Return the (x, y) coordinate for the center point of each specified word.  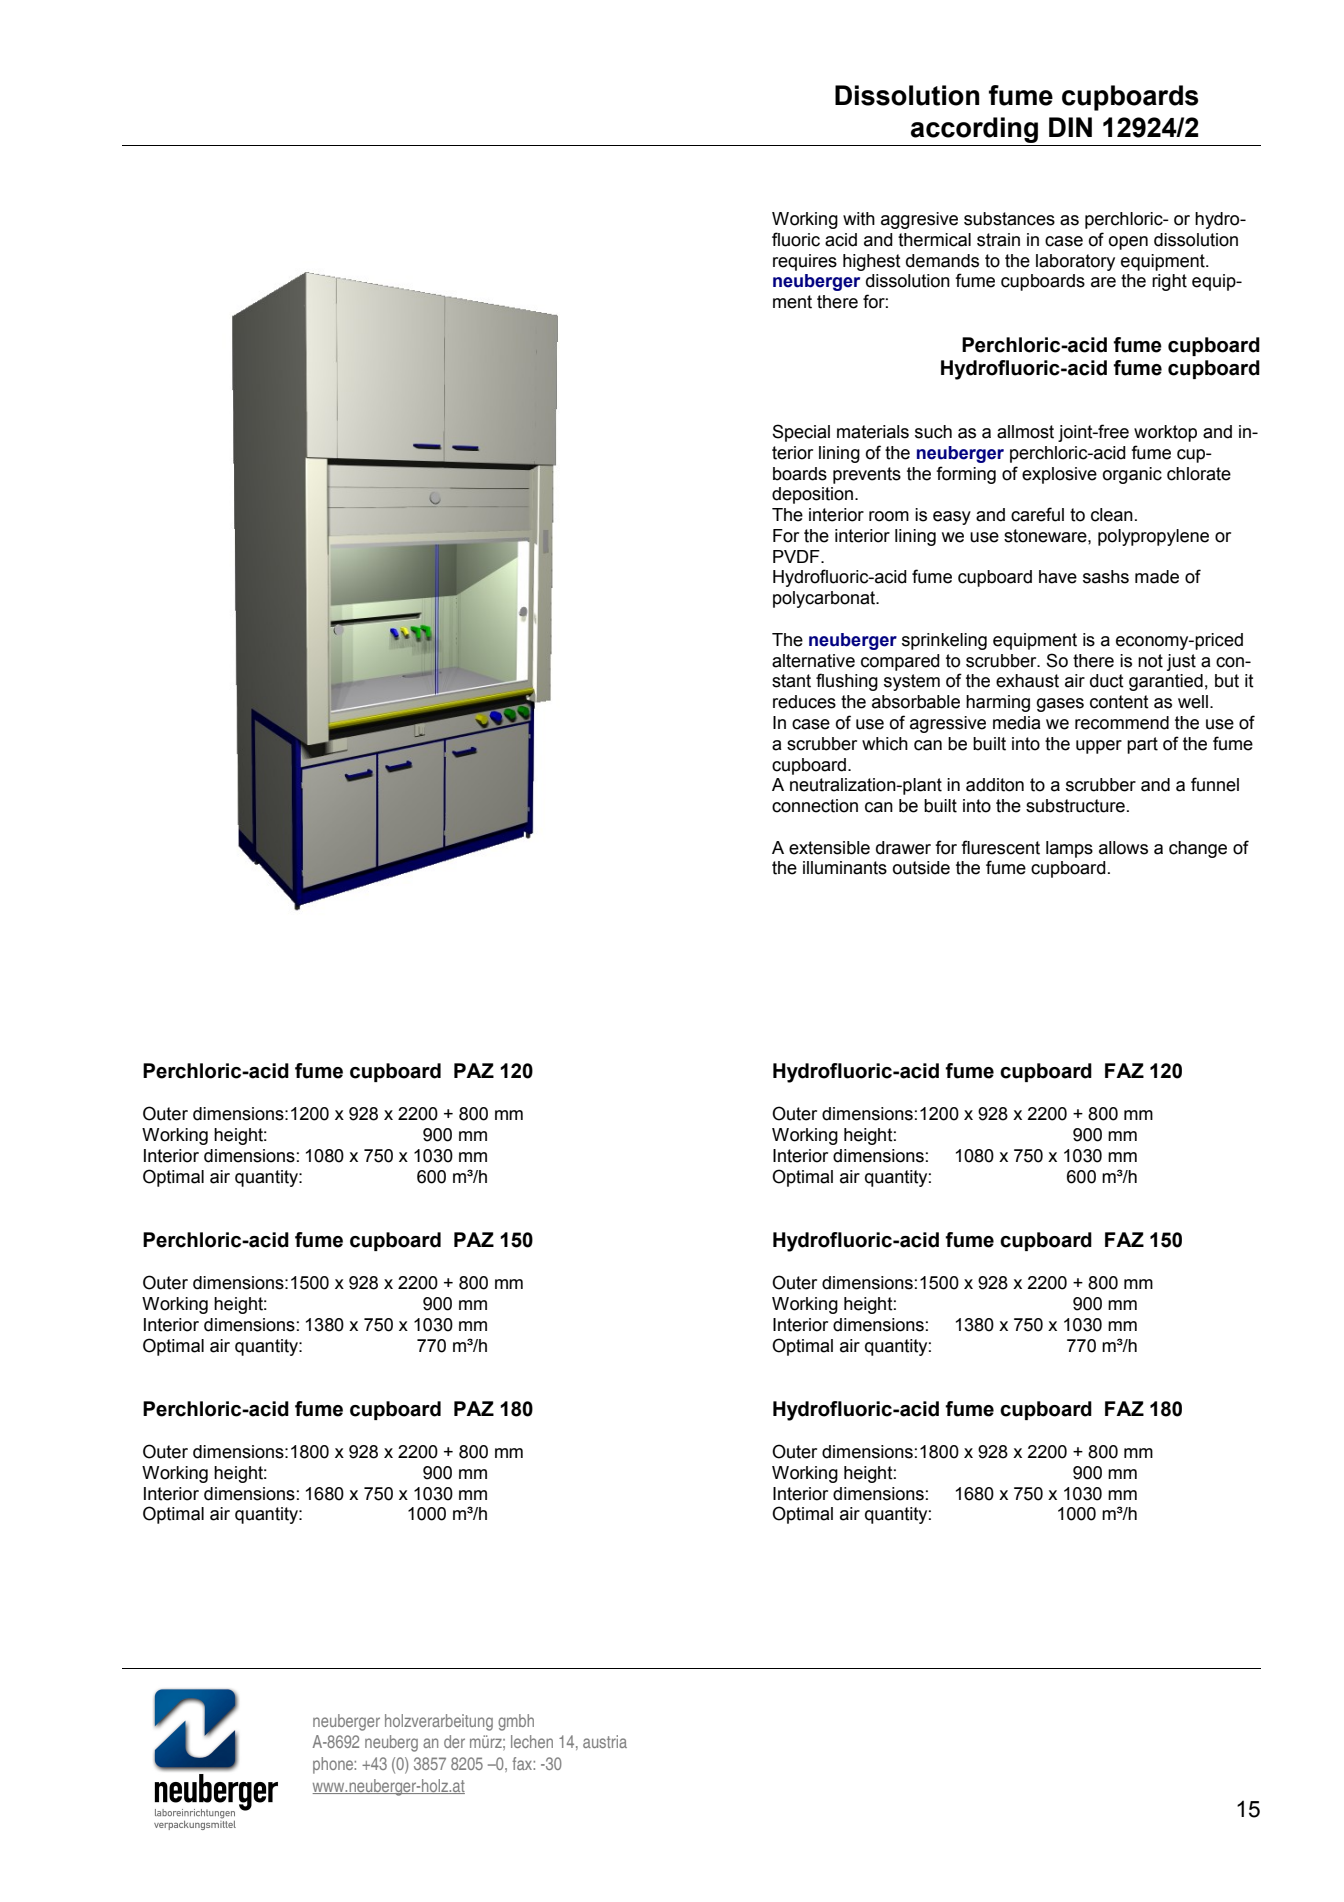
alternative (813, 661)
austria (605, 1741)
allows (1123, 848)
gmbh (516, 1722)
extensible (829, 848)
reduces (804, 702)
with (859, 219)
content (1119, 702)
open (1128, 243)
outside (921, 868)
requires (805, 262)
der (454, 1741)
